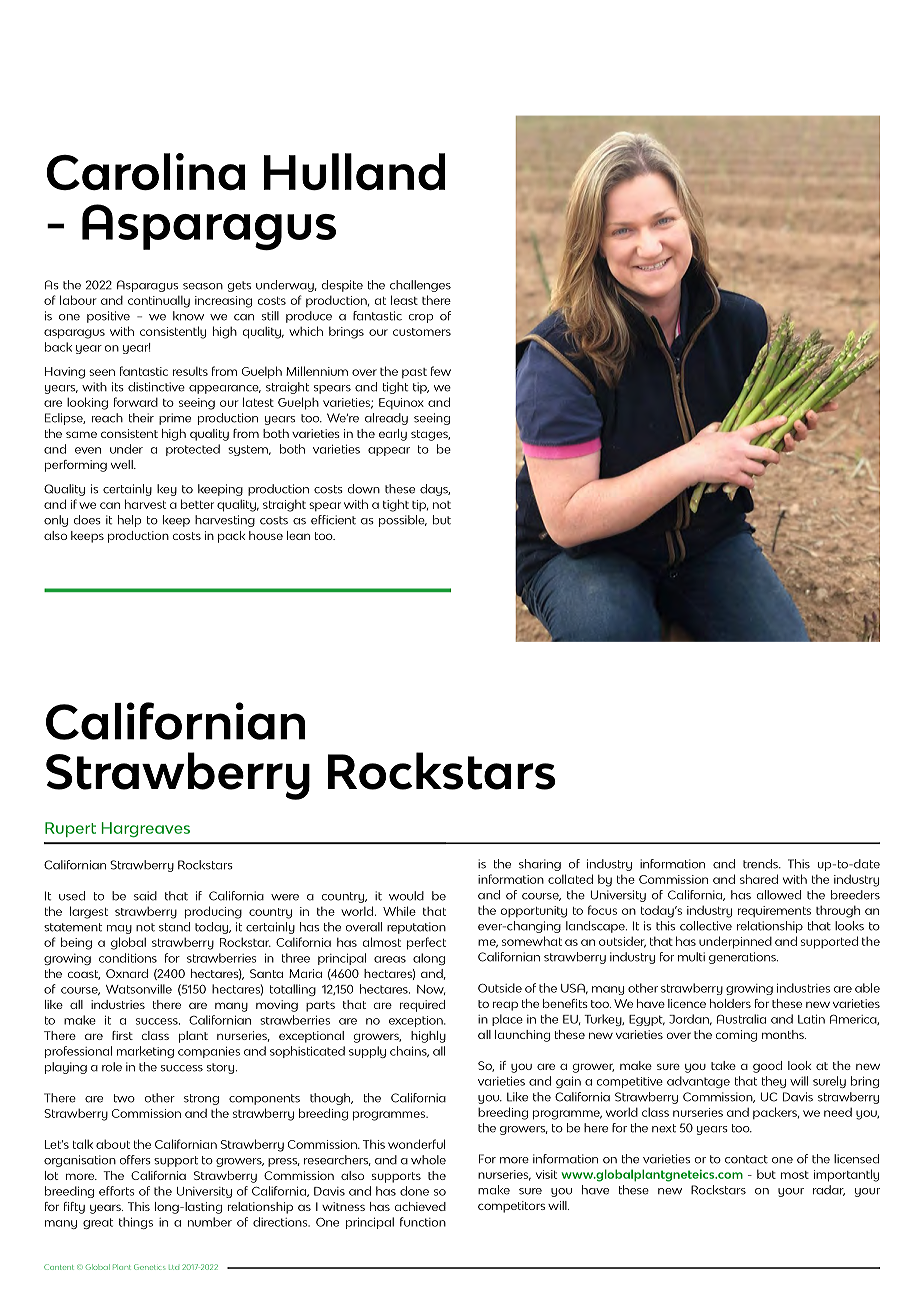 The width and height of the image is (924, 1308). What do you see at coordinates (393, 435) in the image?
I see `early` at bounding box center [393, 435].
